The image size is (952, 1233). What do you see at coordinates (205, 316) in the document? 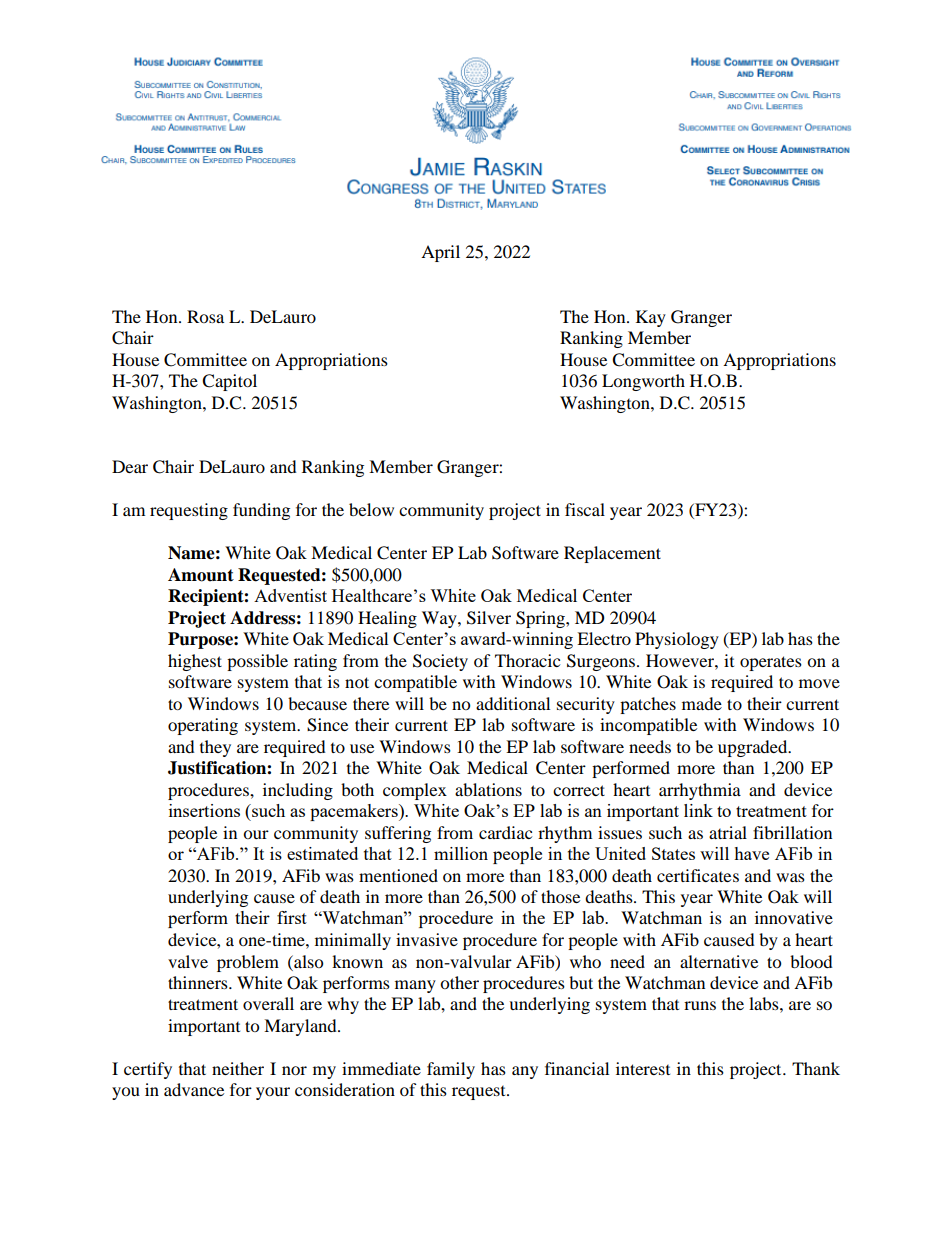
I see `Rosa` at bounding box center [205, 316].
